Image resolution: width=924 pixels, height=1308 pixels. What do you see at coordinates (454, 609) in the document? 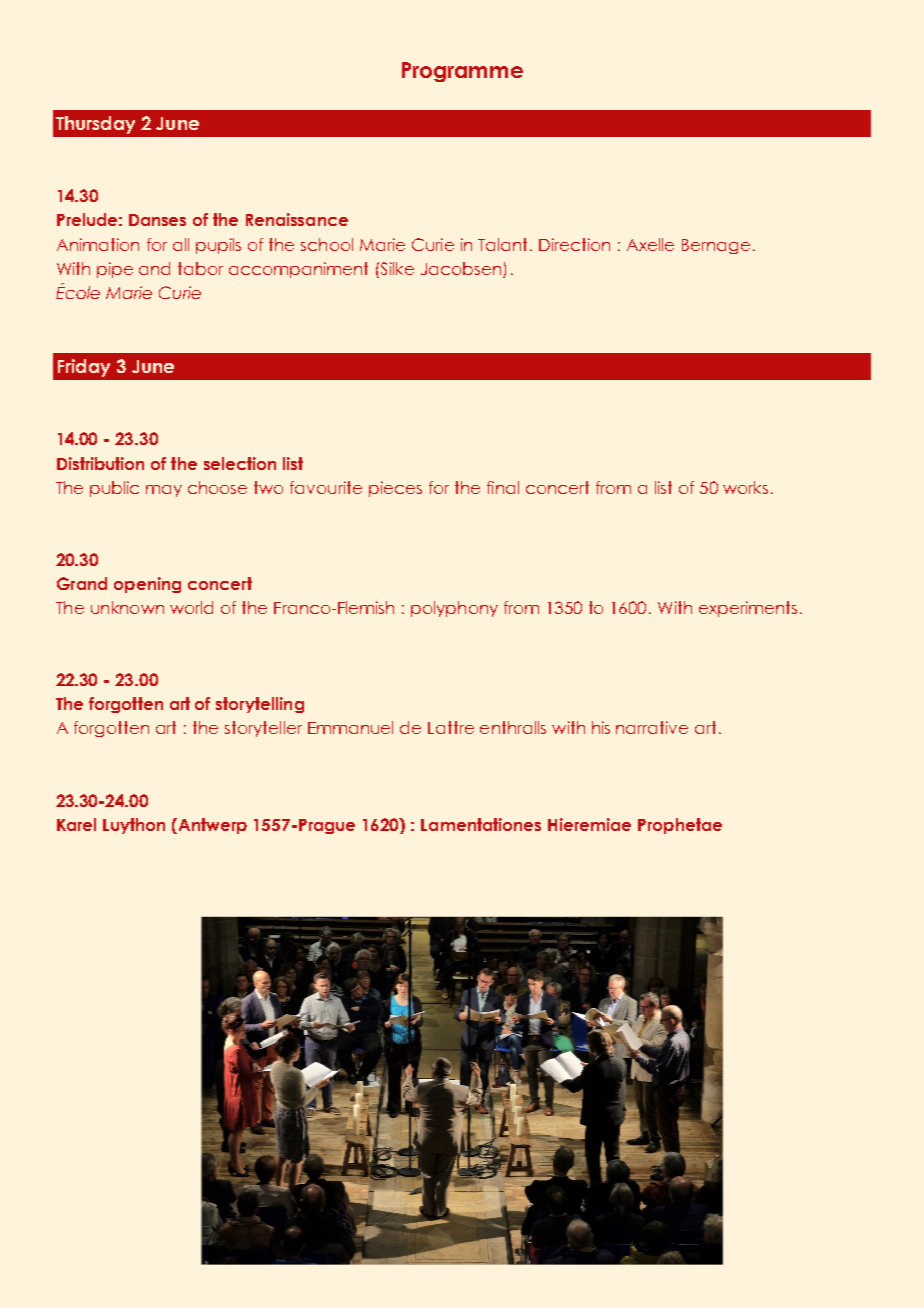
I see `polyphony` at bounding box center [454, 609].
